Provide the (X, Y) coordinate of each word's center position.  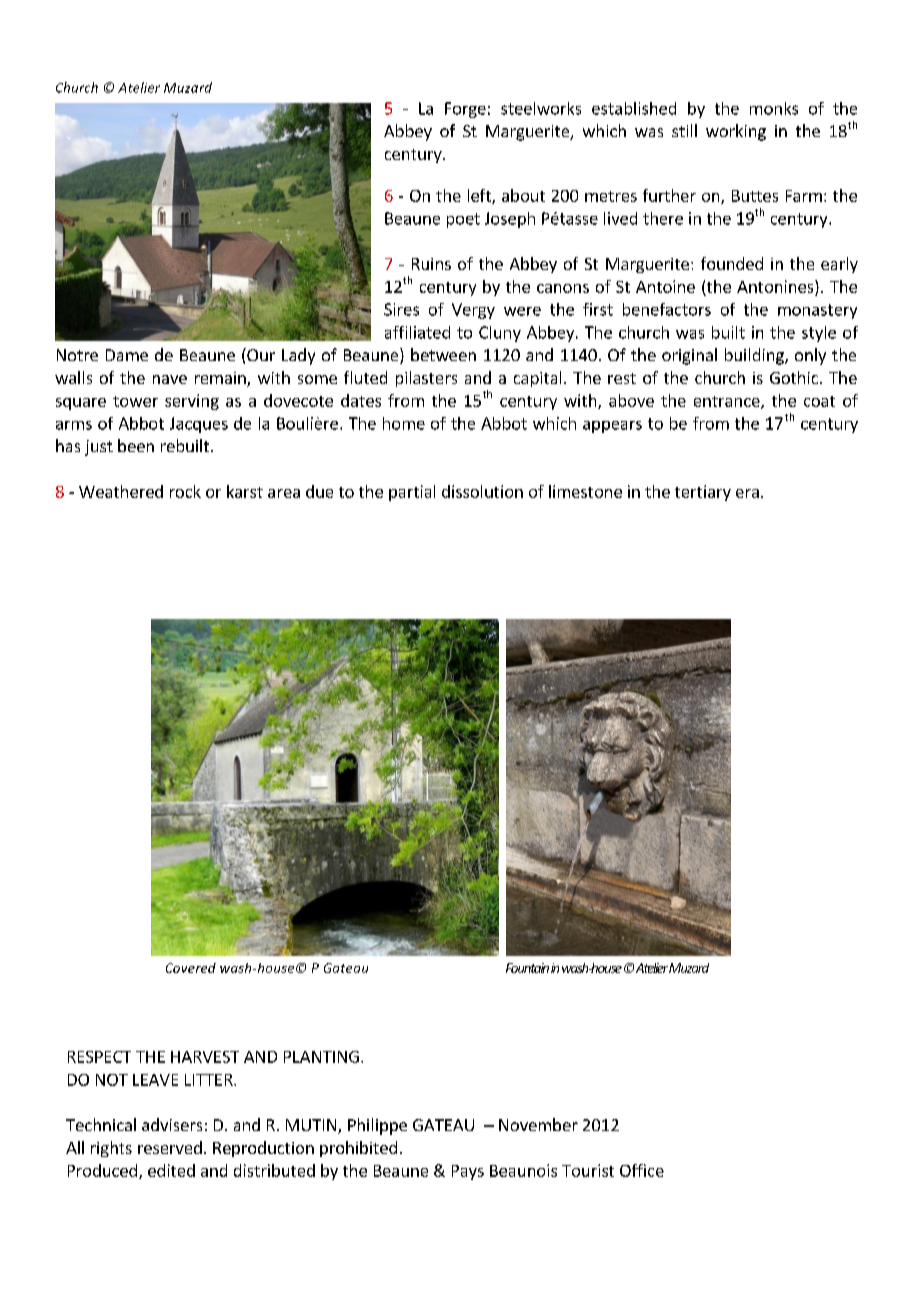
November (538, 1124)
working (736, 132)
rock (185, 491)
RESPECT (99, 1057)
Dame (127, 355)
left (480, 196)
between (443, 354)
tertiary (703, 493)
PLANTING (321, 1057)
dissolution (482, 491)
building (755, 356)
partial (412, 493)
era (747, 493)
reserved (170, 1147)
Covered (191, 968)
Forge (465, 110)
